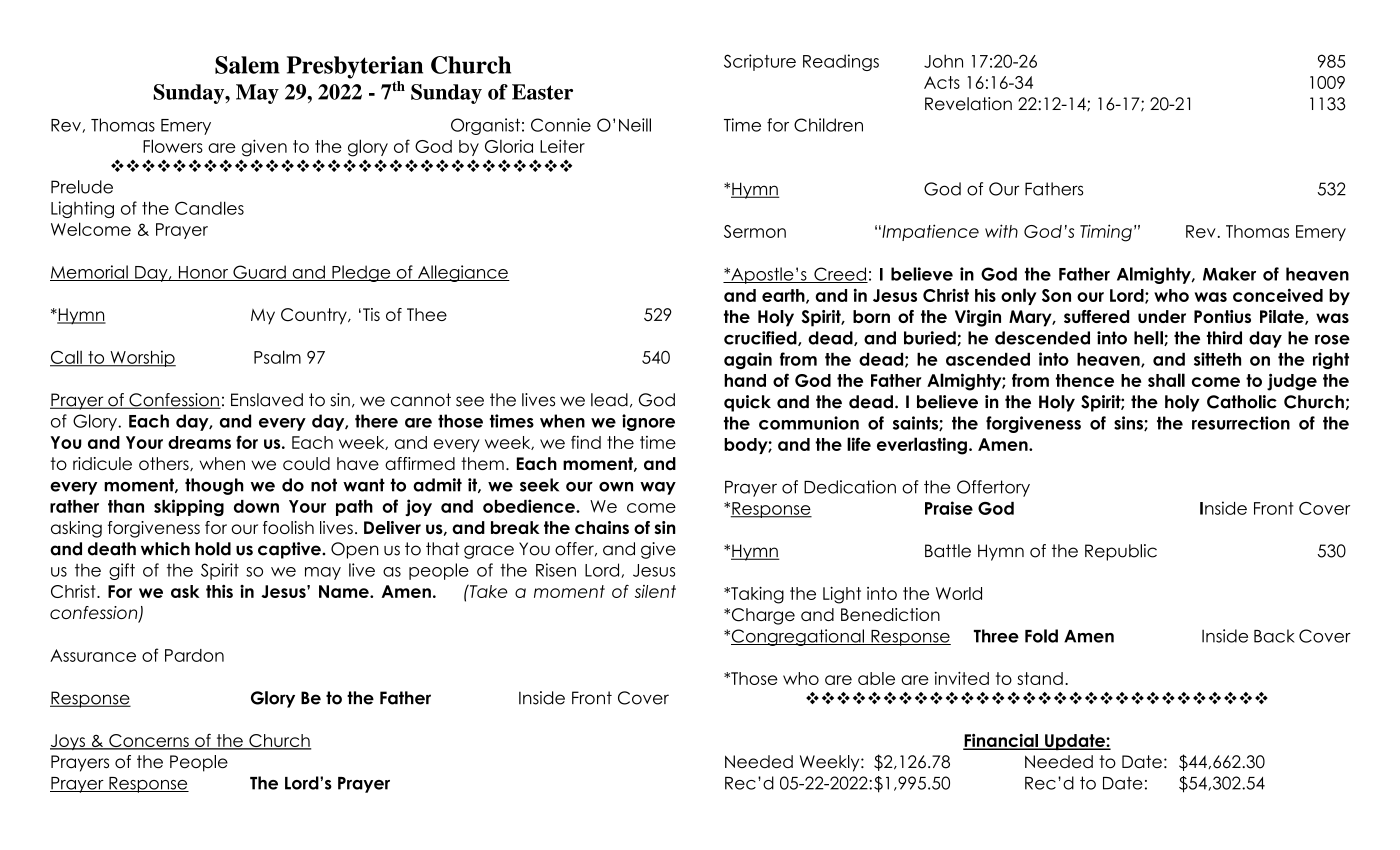  I want to click on Revelation, so click(968, 104).
